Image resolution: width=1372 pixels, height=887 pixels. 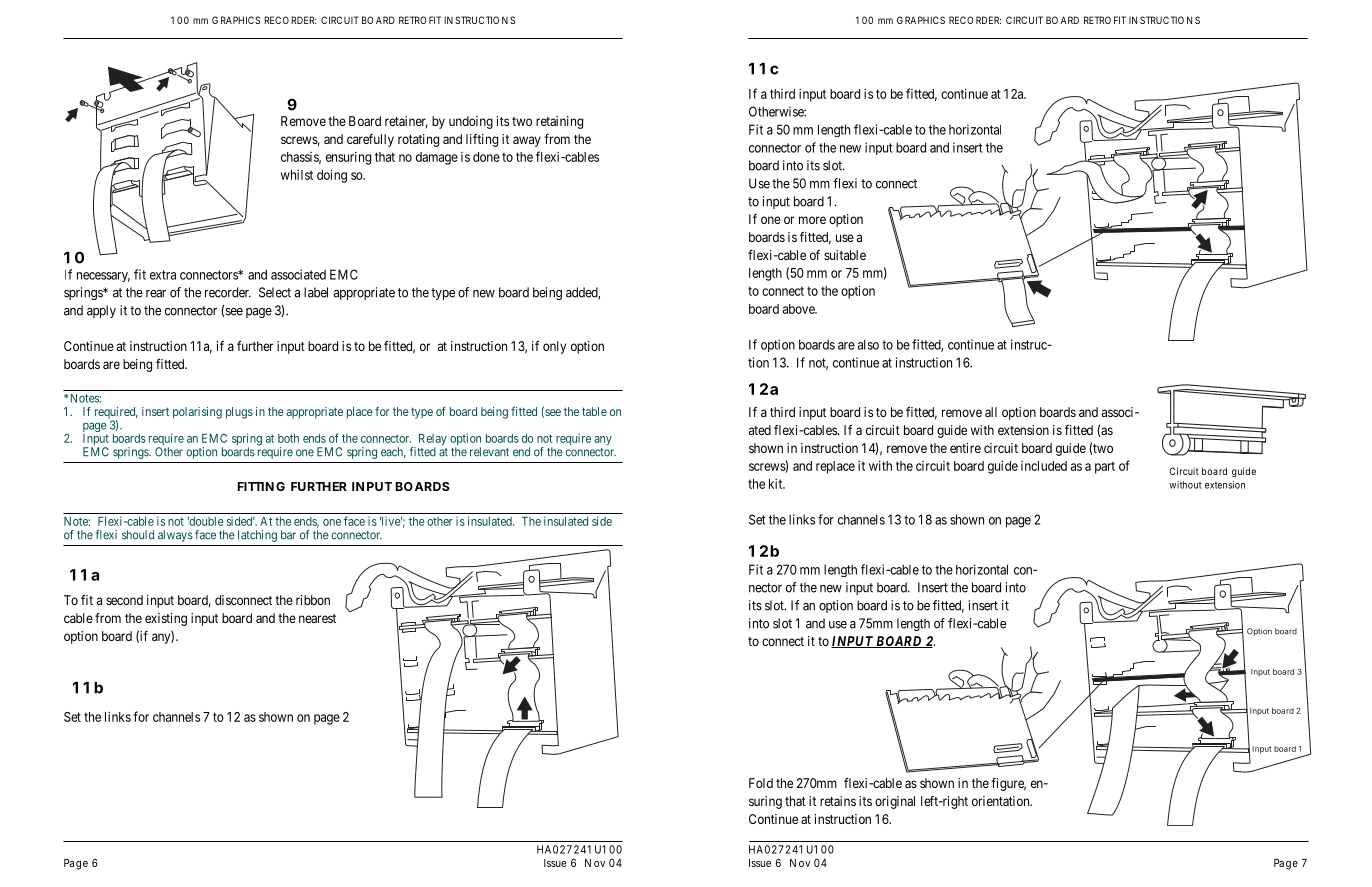 What do you see at coordinates (965, 448) in the image?
I see `entire` at bounding box center [965, 448].
